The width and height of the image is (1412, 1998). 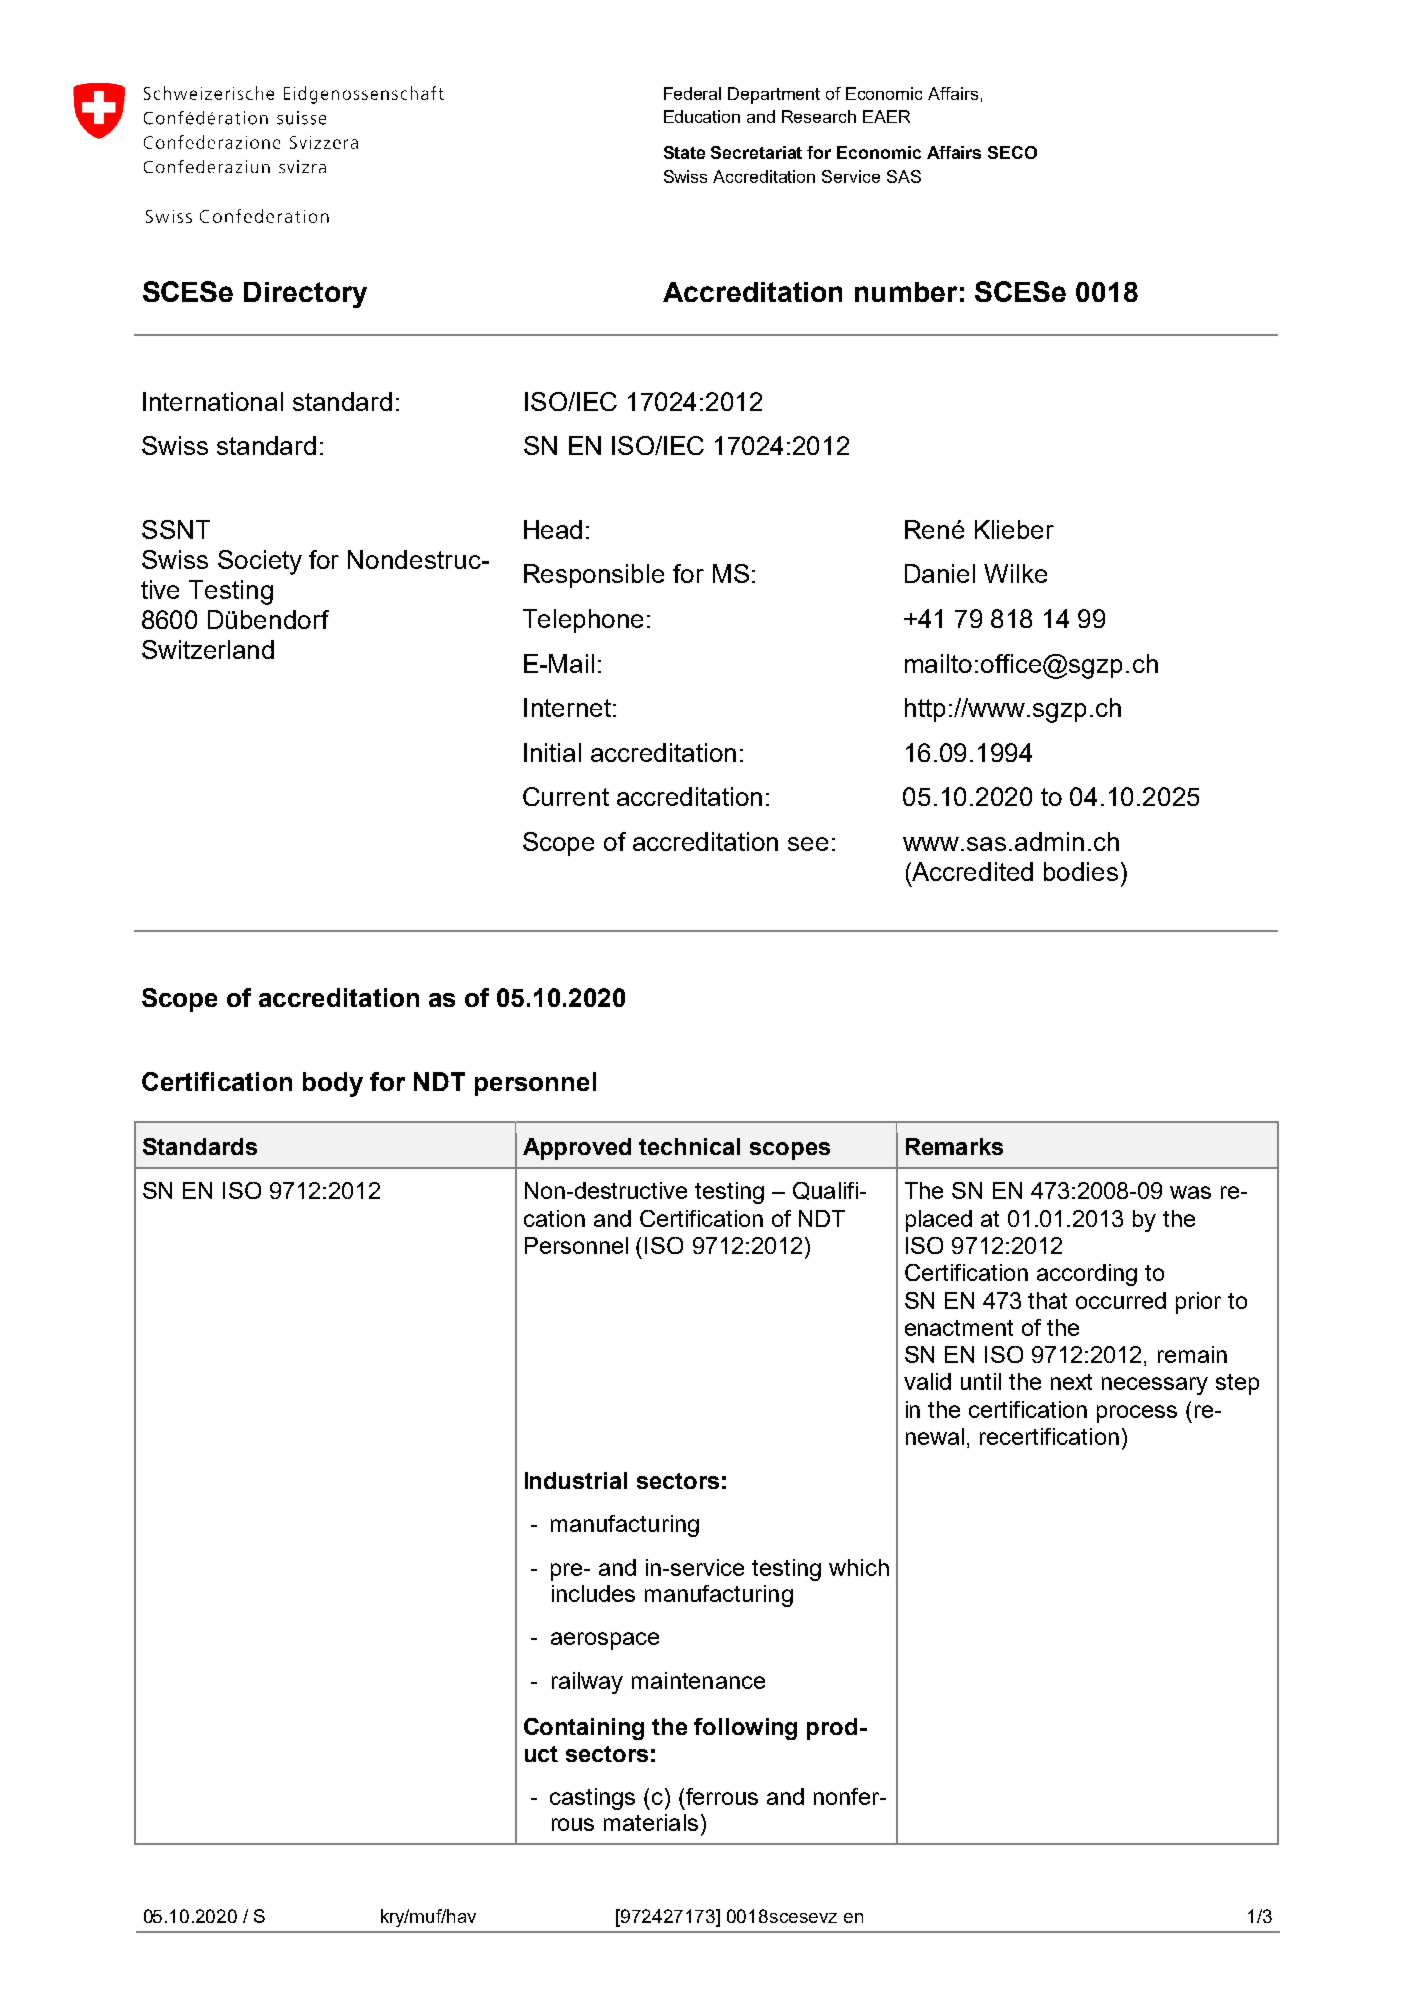 What do you see at coordinates (927, 1381) in the image?
I see `valid` at bounding box center [927, 1381].
